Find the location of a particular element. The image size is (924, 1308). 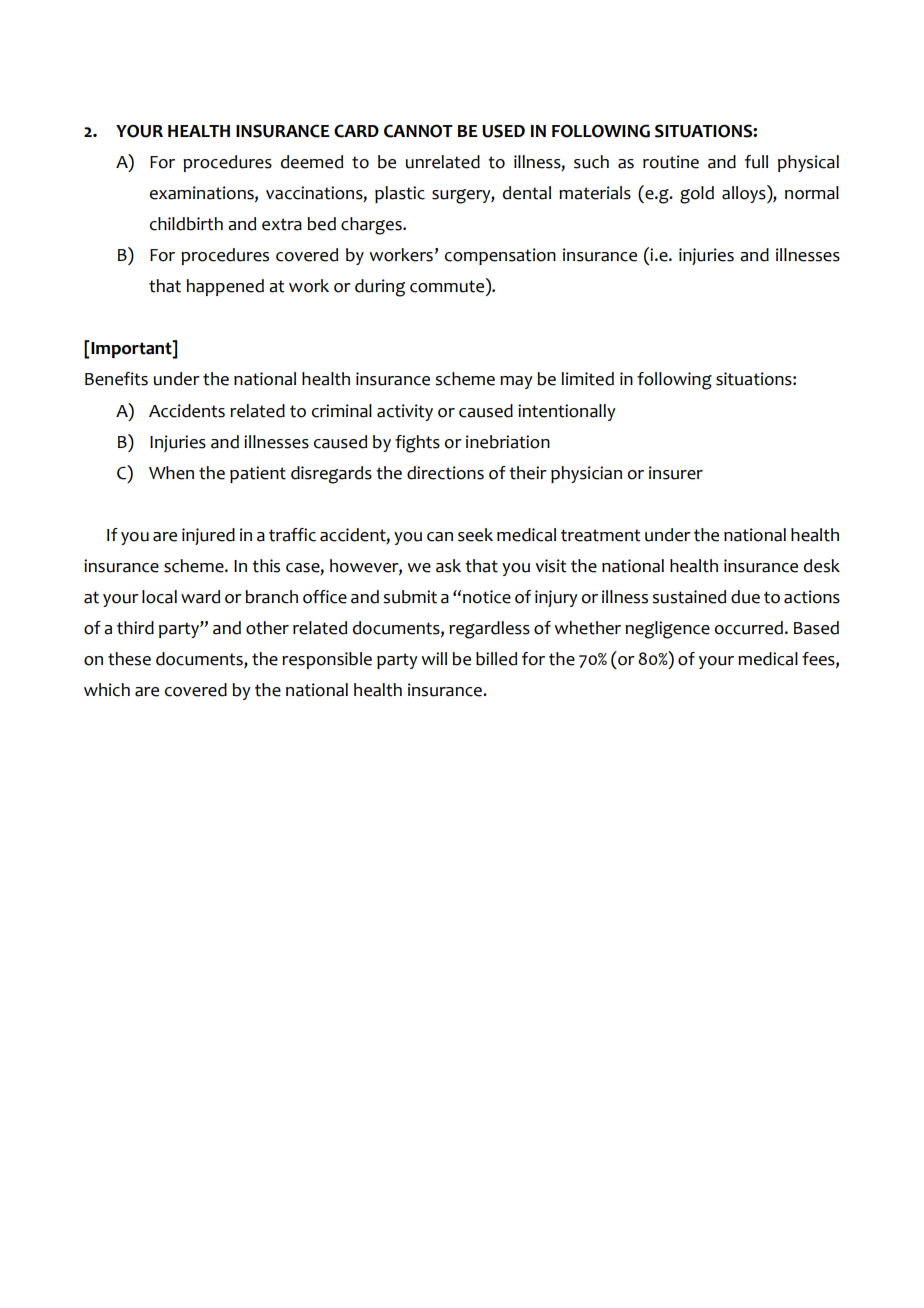

activity is located at coordinates (405, 412).
